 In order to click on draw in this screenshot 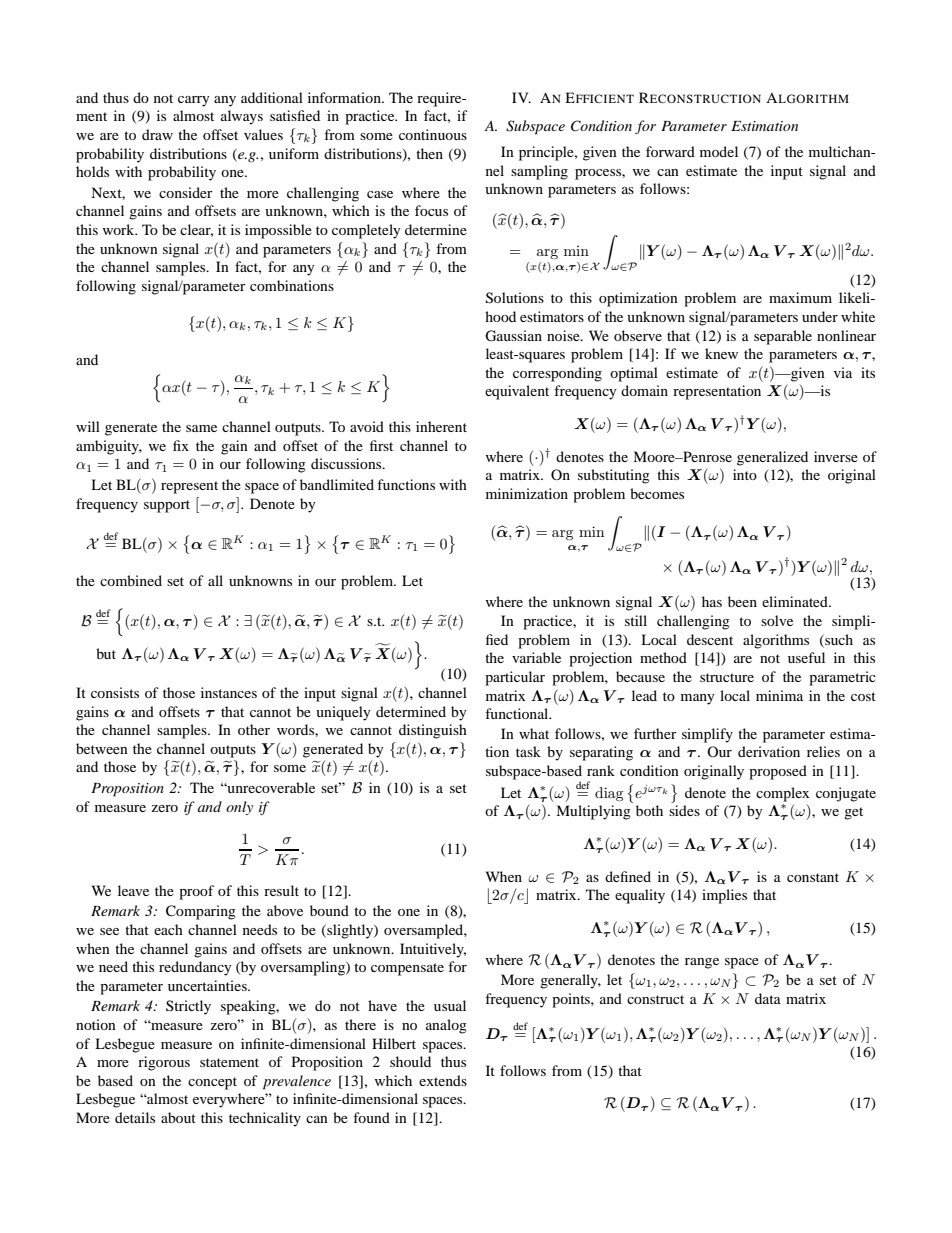, I will do `click(157, 134)`.
